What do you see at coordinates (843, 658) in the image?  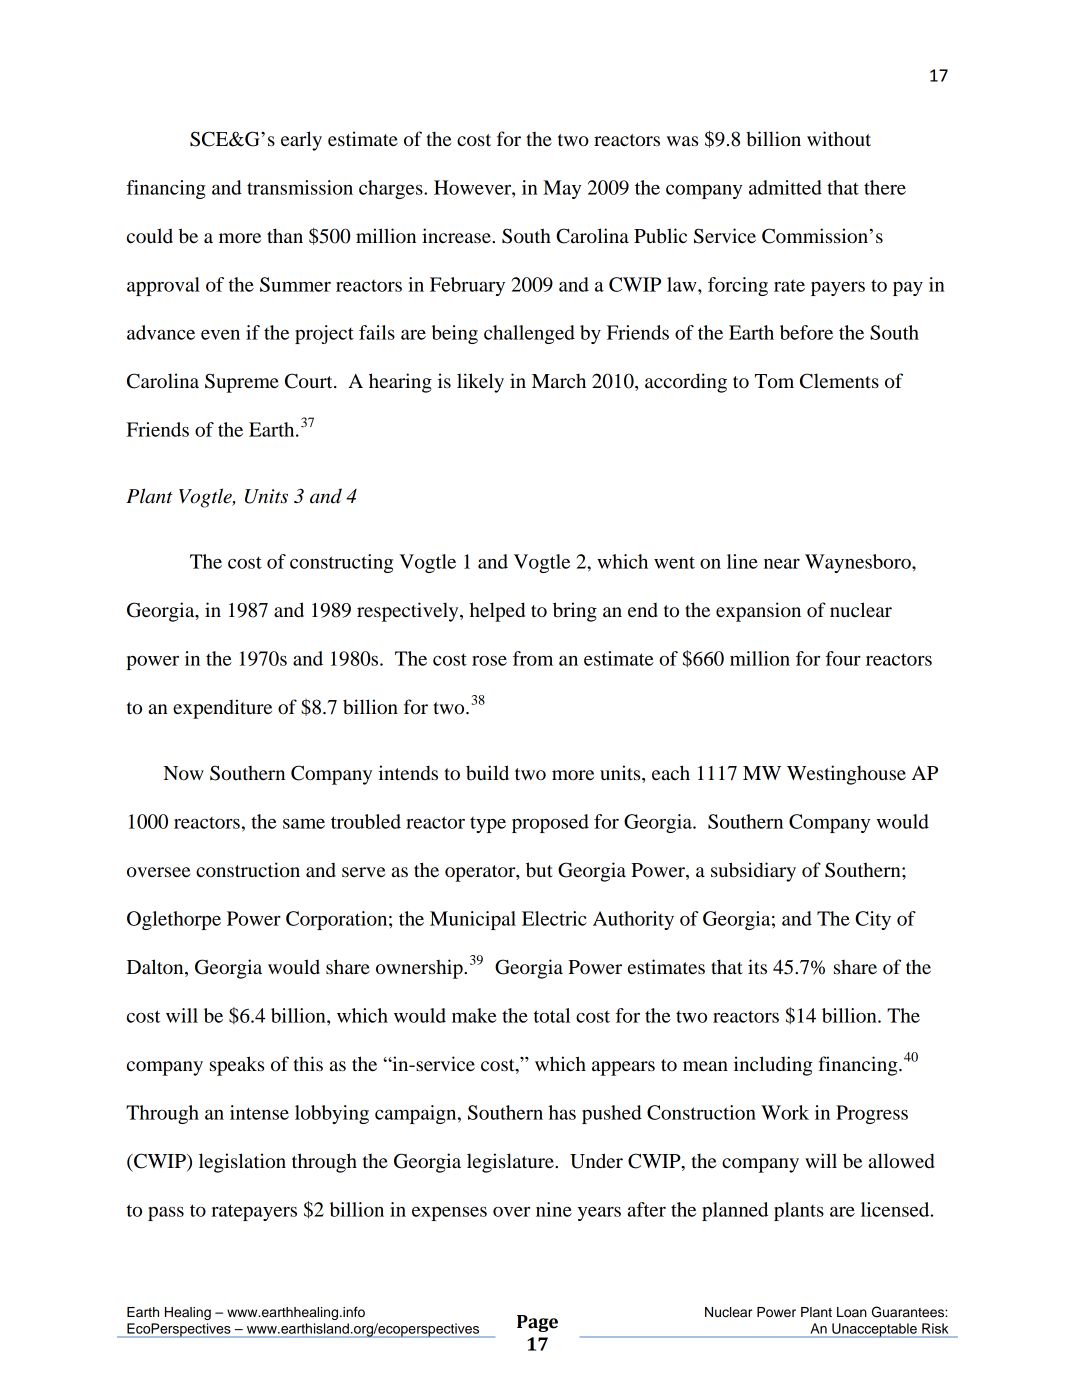 I see `four` at bounding box center [843, 658].
